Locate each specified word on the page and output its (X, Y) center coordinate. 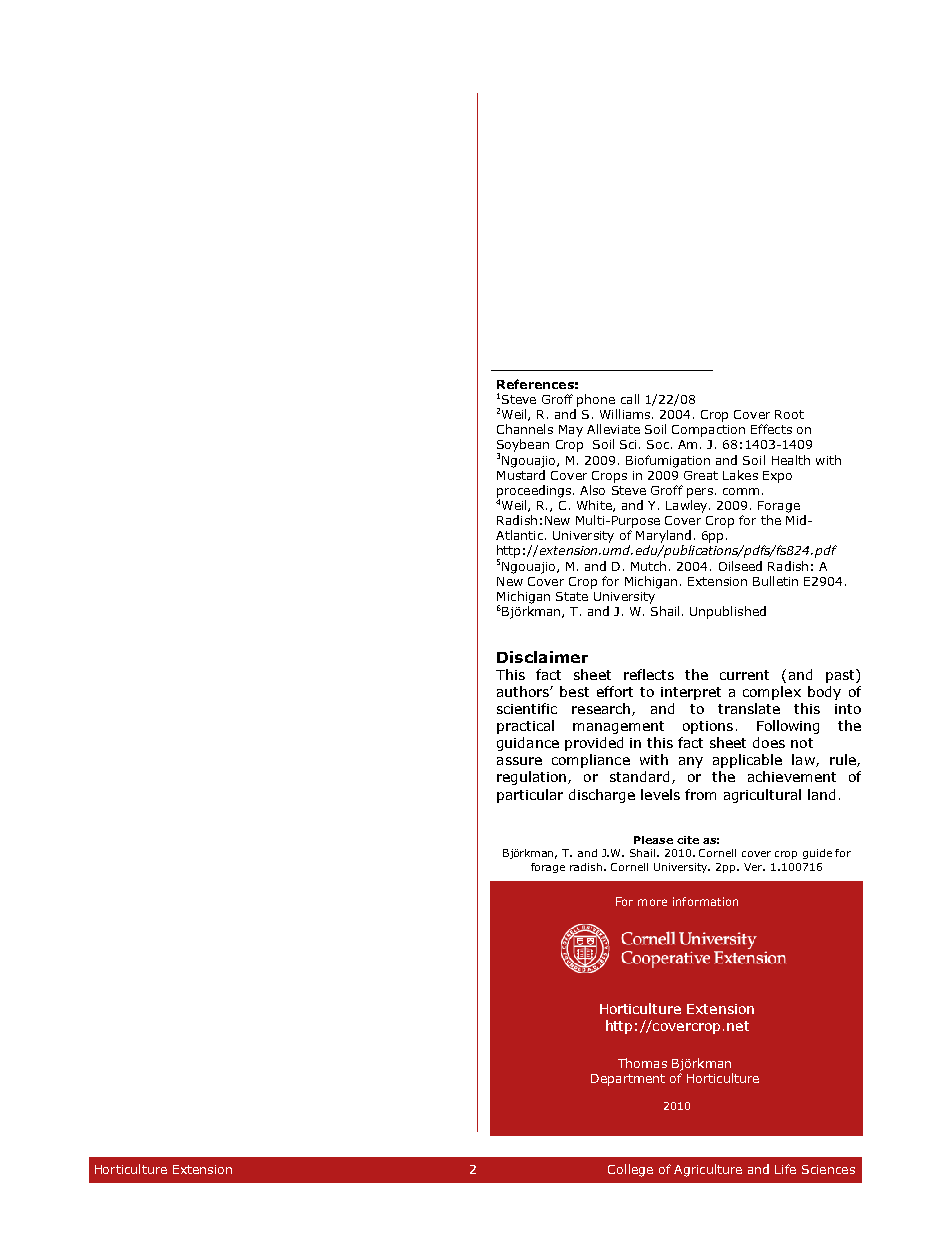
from (700, 794)
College (630, 1170)
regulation (531, 778)
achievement (792, 776)
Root (789, 414)
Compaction (708, 431)
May (571, 431)
